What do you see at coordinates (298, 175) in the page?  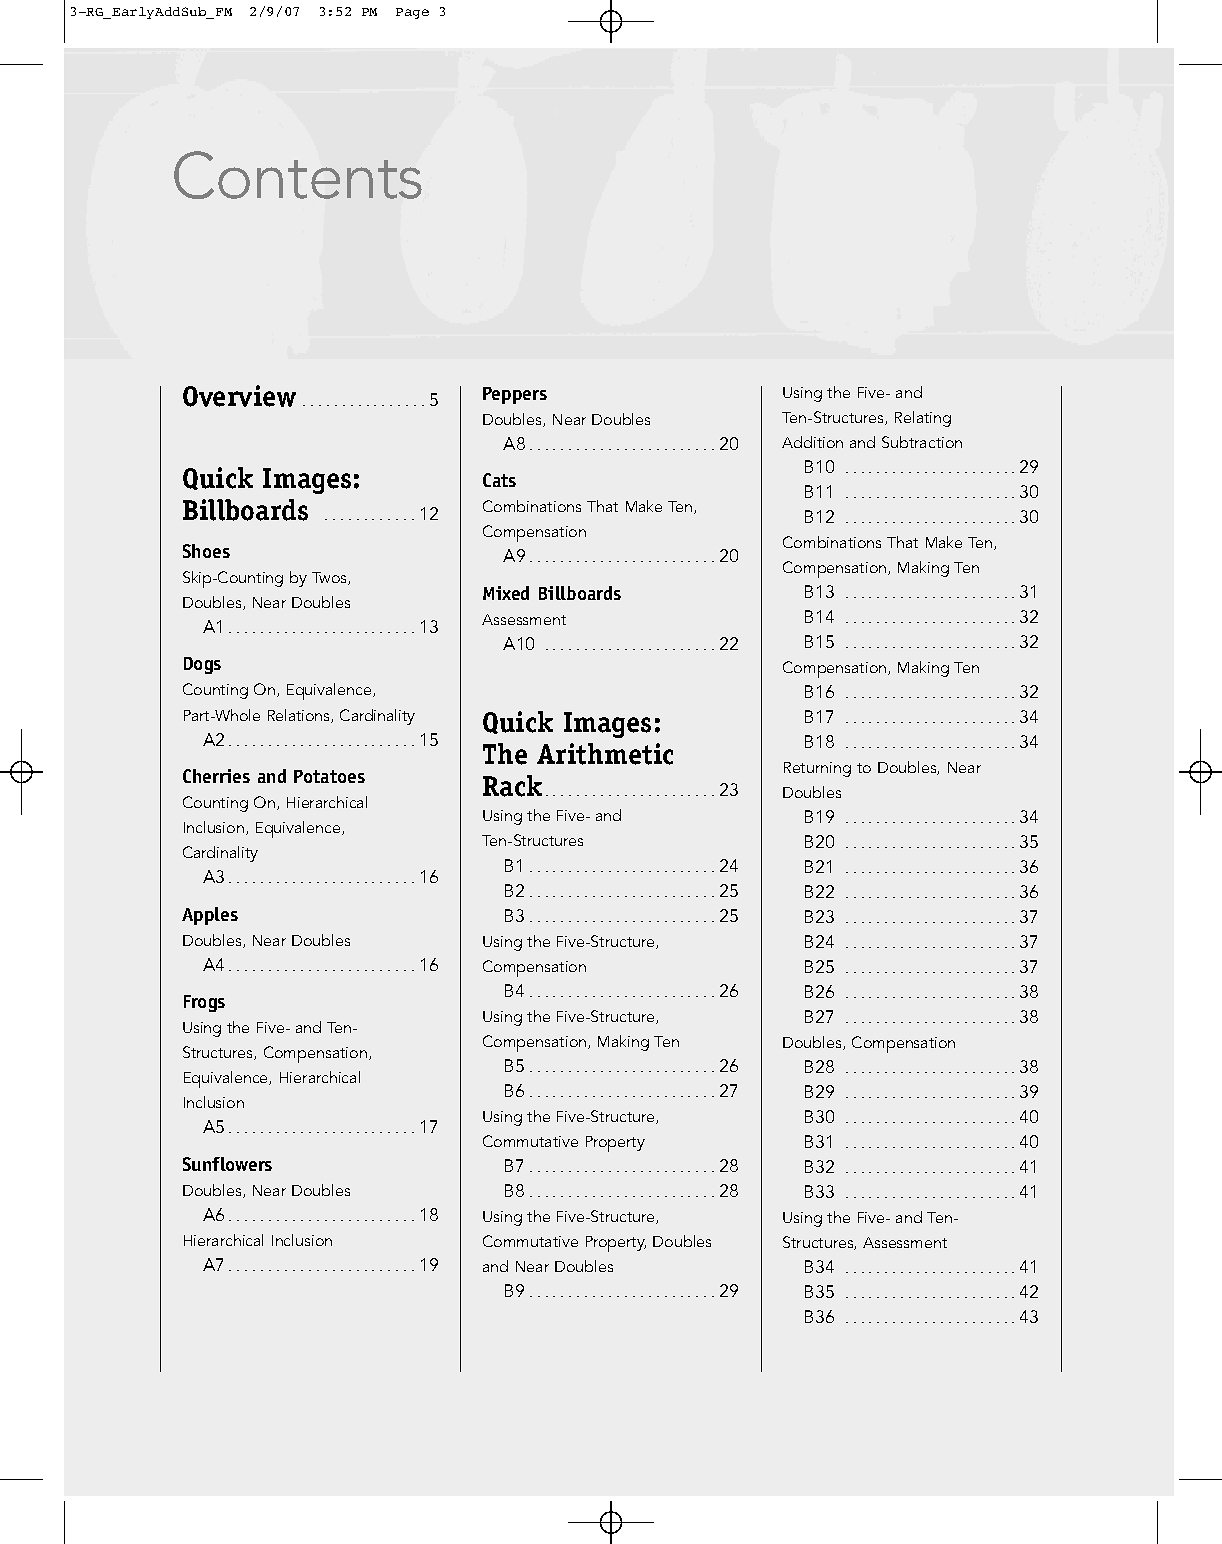 I see `Contents` at bounding box center [298, 175].
